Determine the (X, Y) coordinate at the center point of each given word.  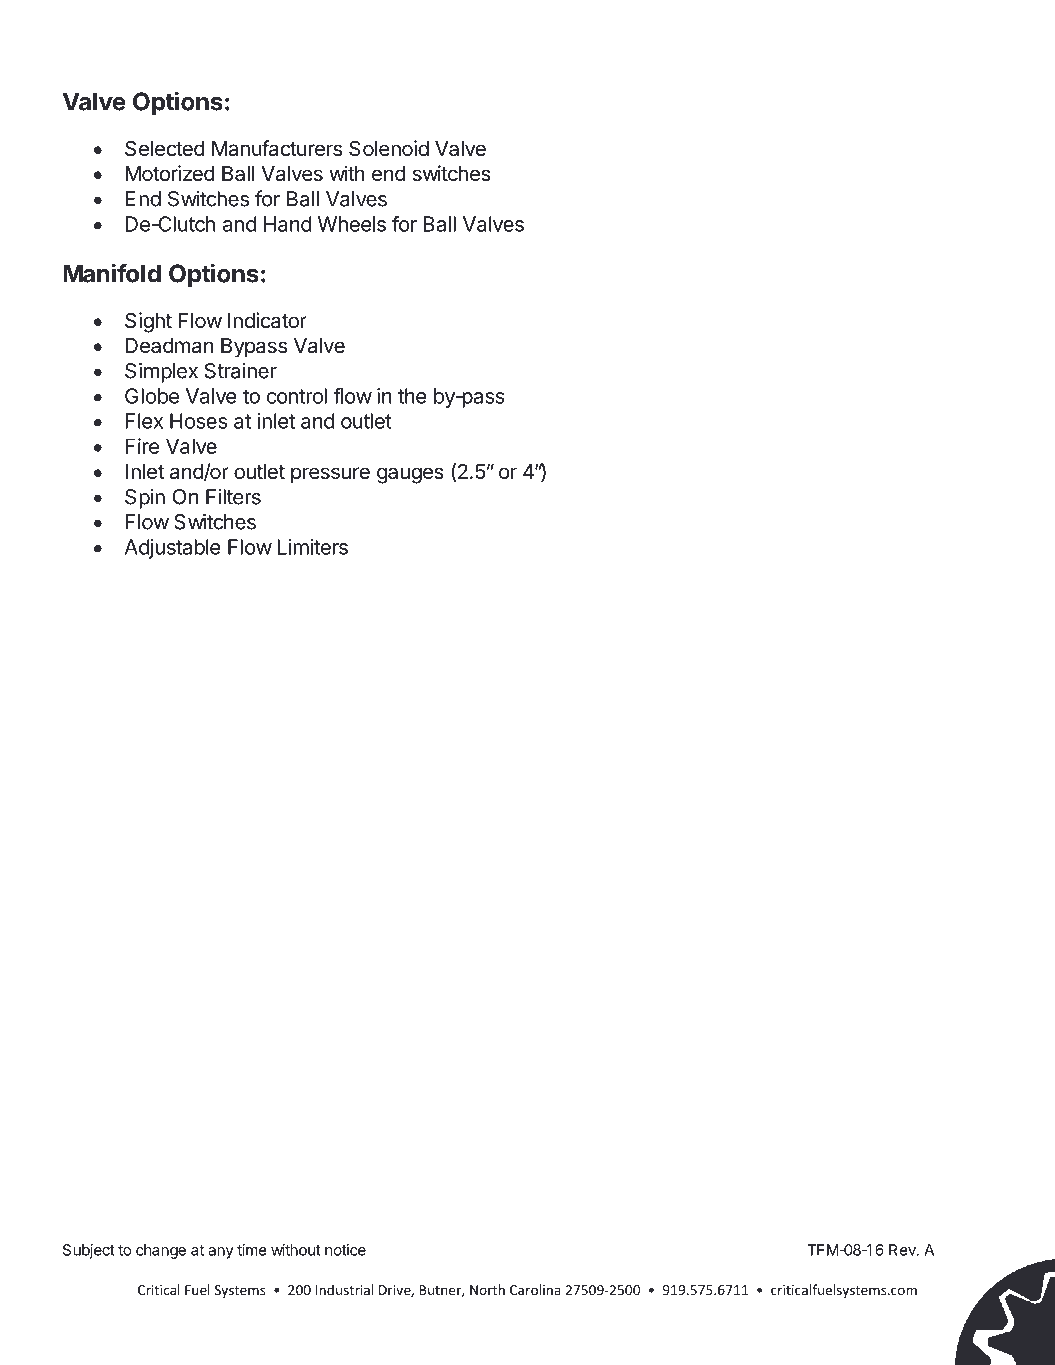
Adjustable (173, 549)
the (412, 396)
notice (345, 1250)
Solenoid (389, 148)
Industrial (344, 1289)
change (161, 1251)
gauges (410, 475)
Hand (288, 224)
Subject (89, 1251)
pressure (330, 475)
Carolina (535, 1289)
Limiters (313, 547)
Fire (142, 446)
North (487, 1289)
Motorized (170, 173)
